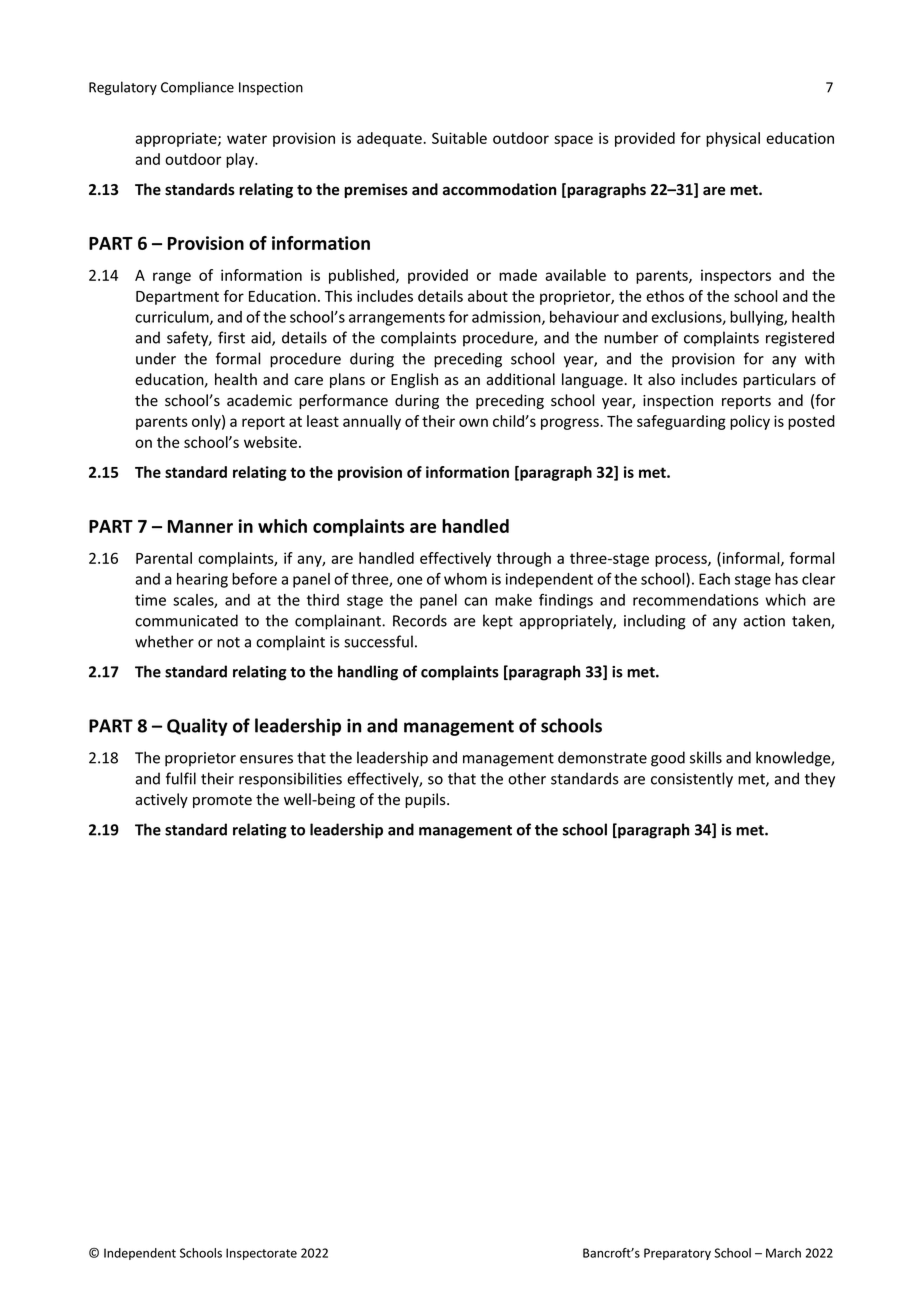 Image resolution: width=924 pixels, height=1308 pixels. What do you see at coordinates (459, 138) in the document?
I see `Suitable` at bounding box center [459, 138].
